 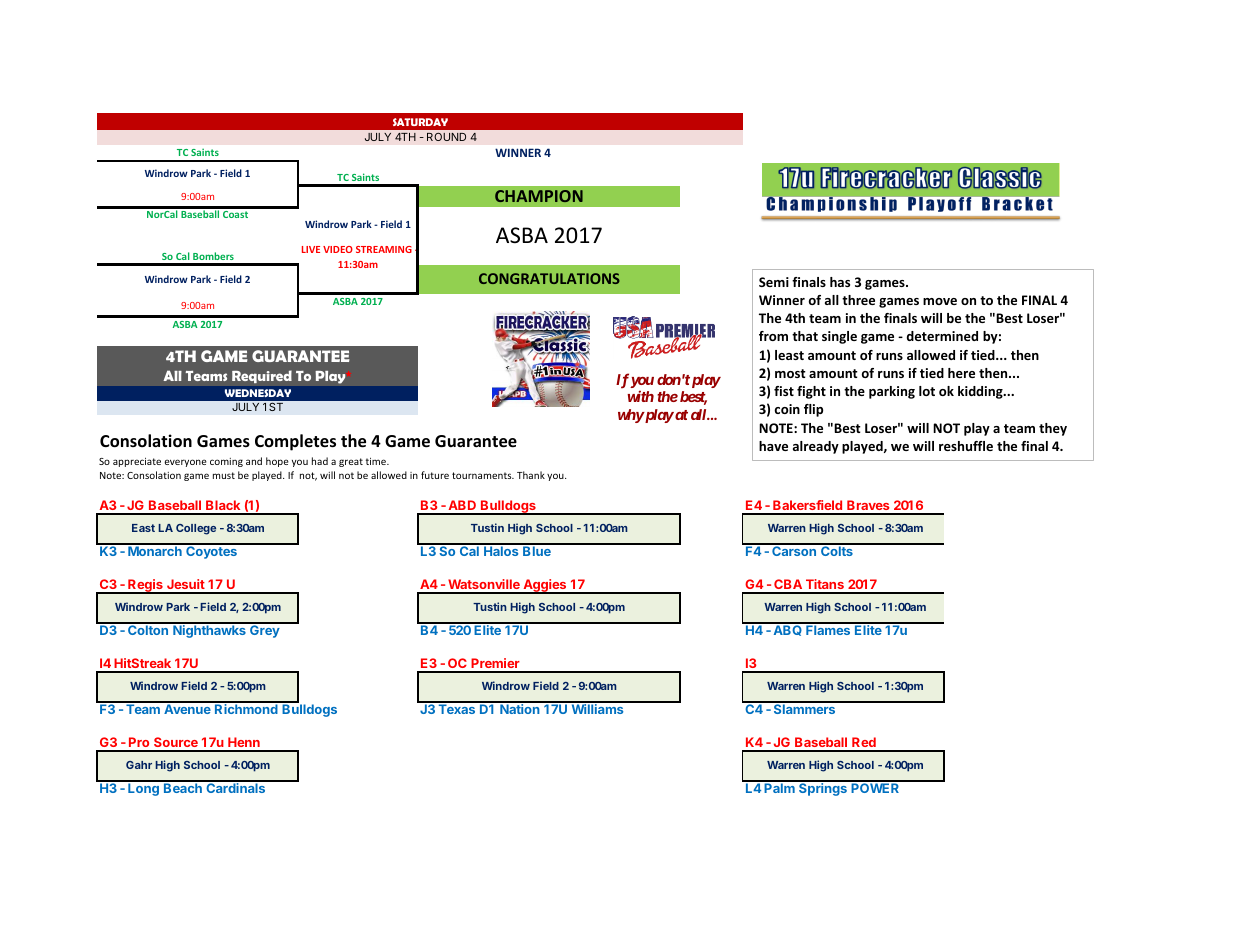 What do you see at coordinates (145, 586) in the document?
I see `Regis` at bounding box center [145, 586].
